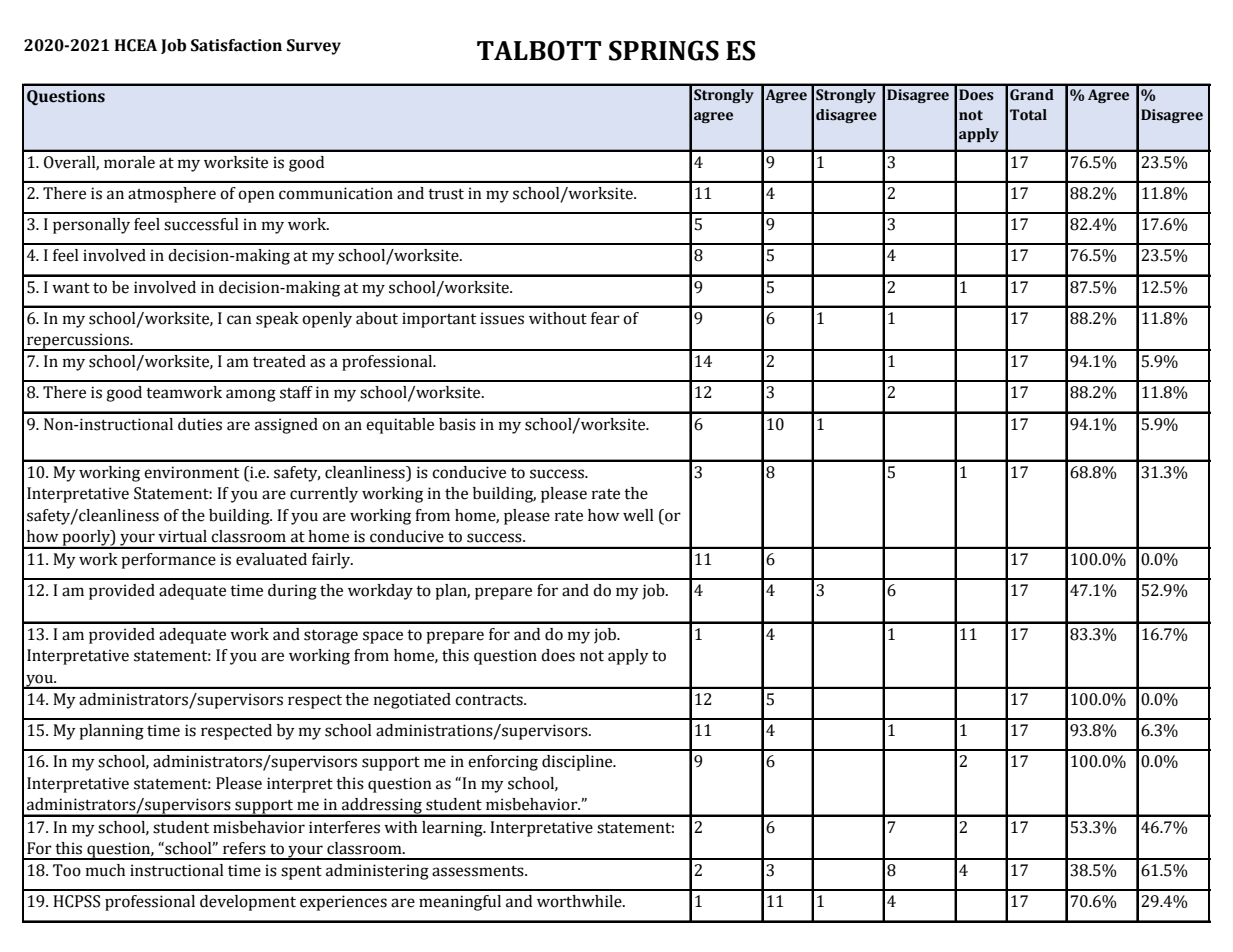 The height and width of the screenshot is (952, 1233). Describe the element at coordinates (578, 763) in the screenshot. I see `discipline` at that location.
